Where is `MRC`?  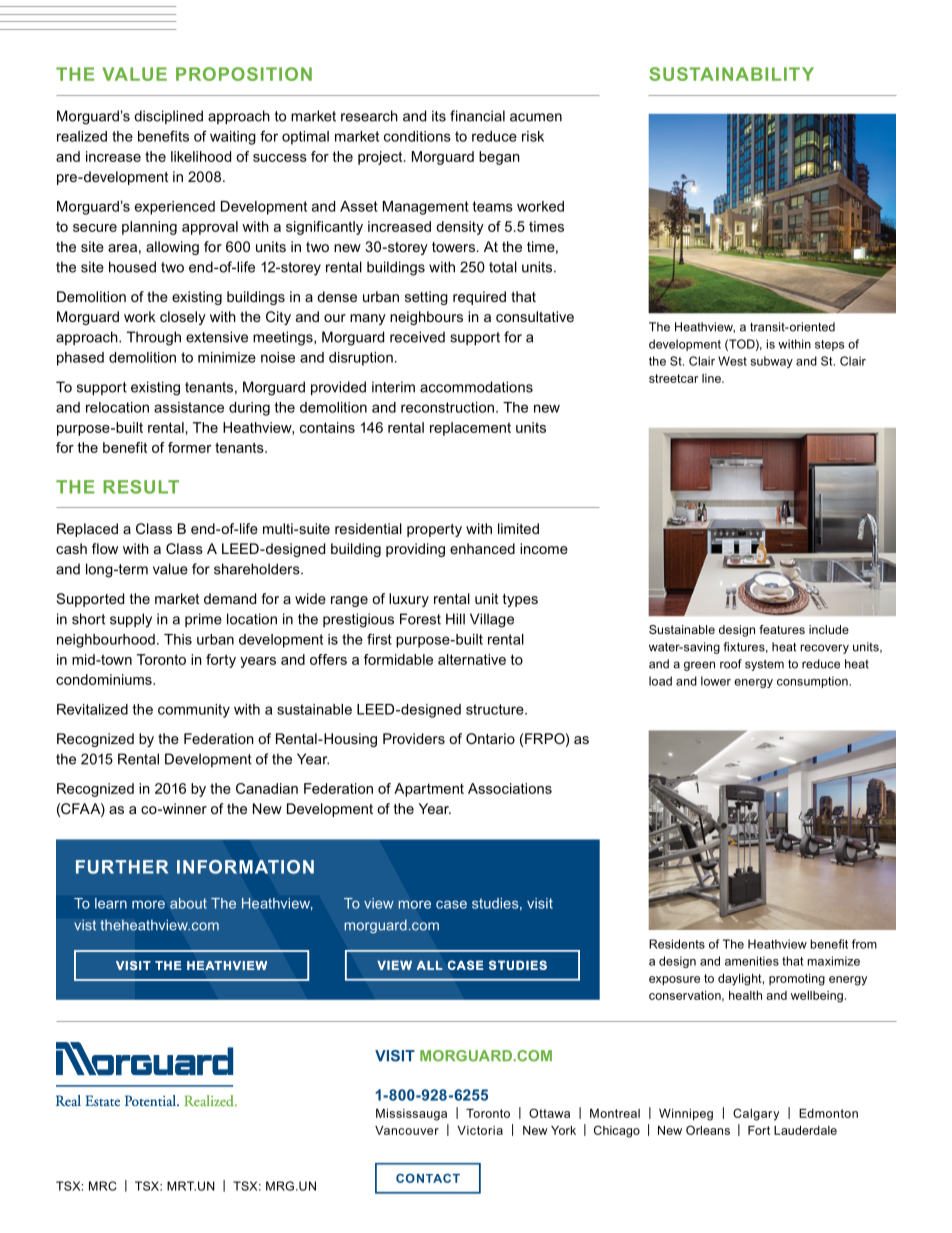
MRC is located at coordinates (102, 1186).
